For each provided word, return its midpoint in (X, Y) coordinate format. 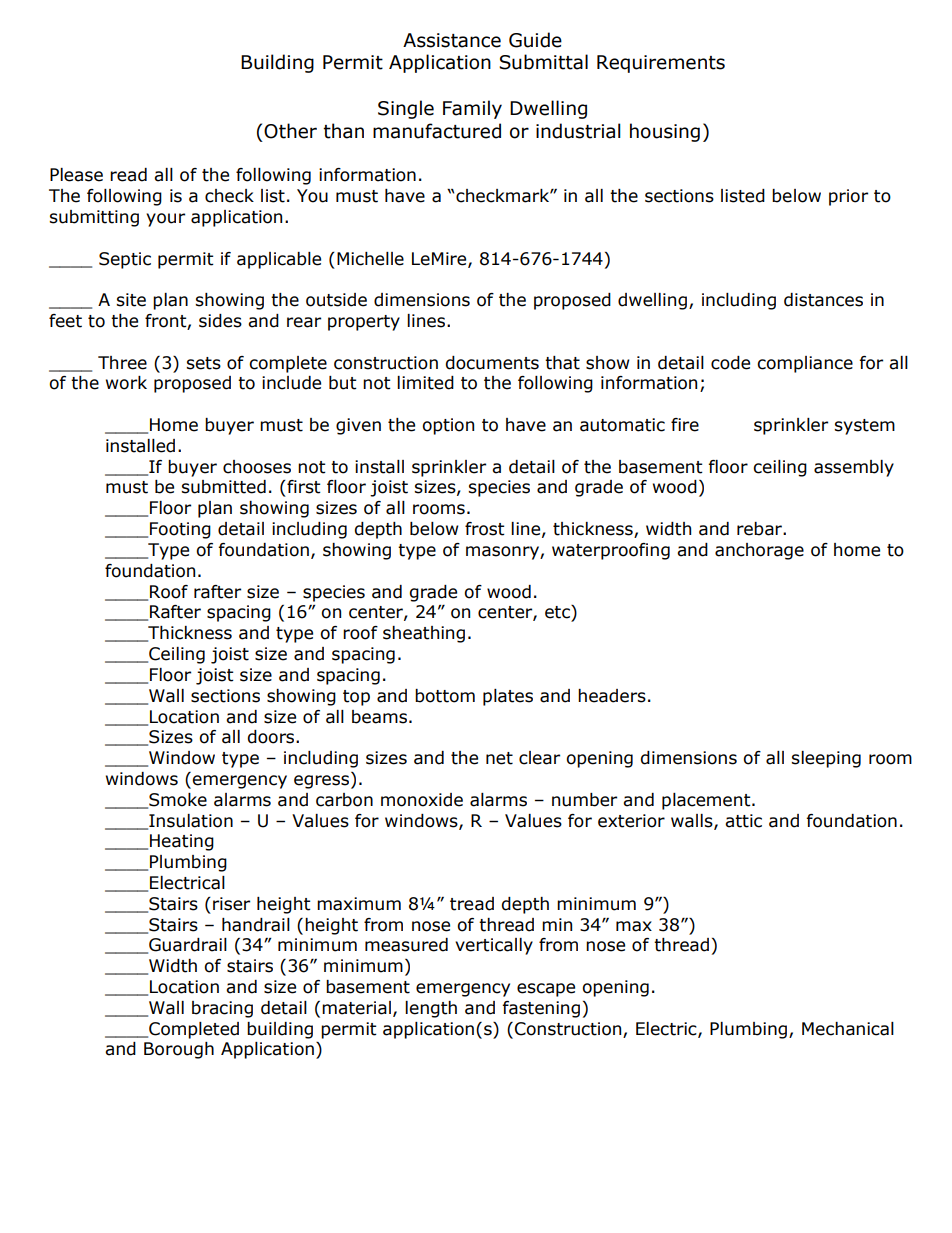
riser (231, 904)
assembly (854, 468)
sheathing (424, 634)
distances (823, 300)
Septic (125, 260)
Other (290, 131)
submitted (223, 487)
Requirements (661, 64)
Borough (179, 1050)
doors (272, 737)
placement (707, 801)
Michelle (370, 259)
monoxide (422, 800)
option (448, 426)
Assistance (452, 40)
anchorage (759, 551)
